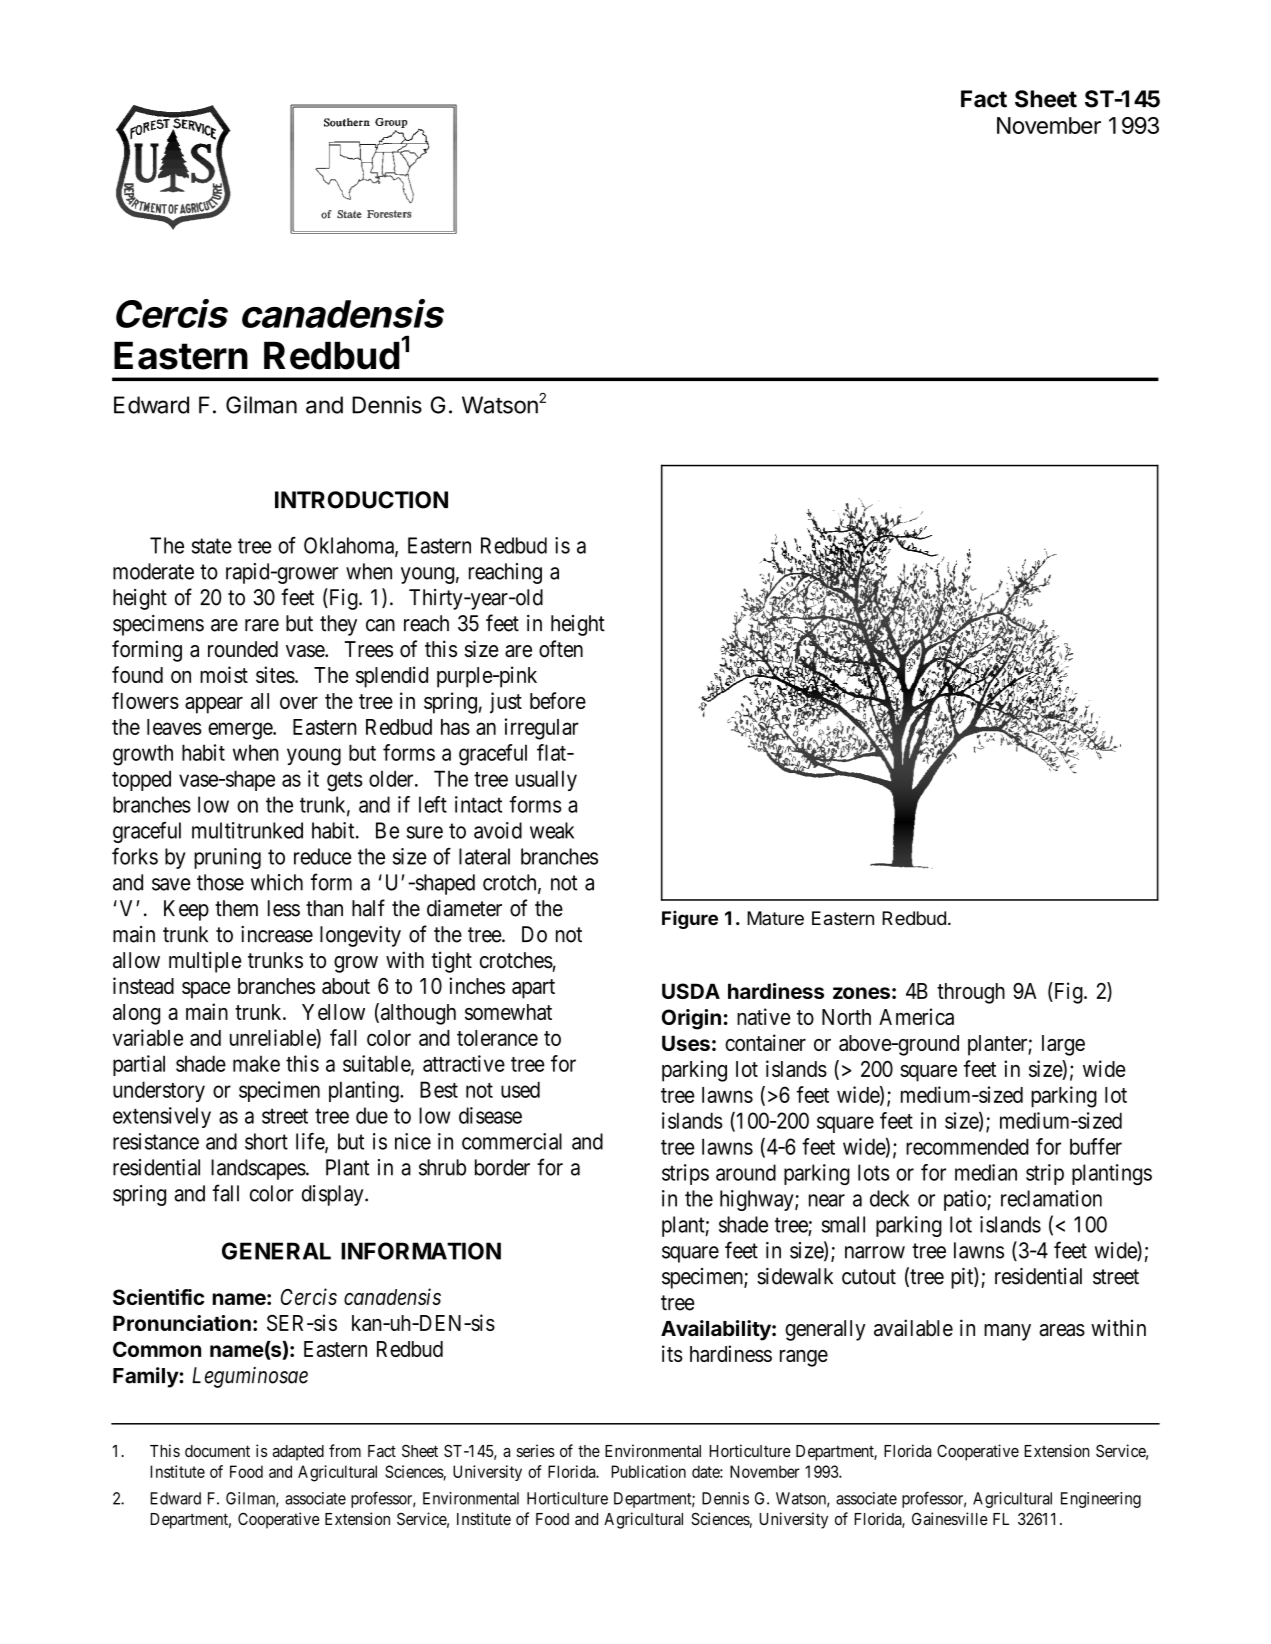  Describe the element at coordinates (212, 546) in the screenshot. I see `state` at that location.
